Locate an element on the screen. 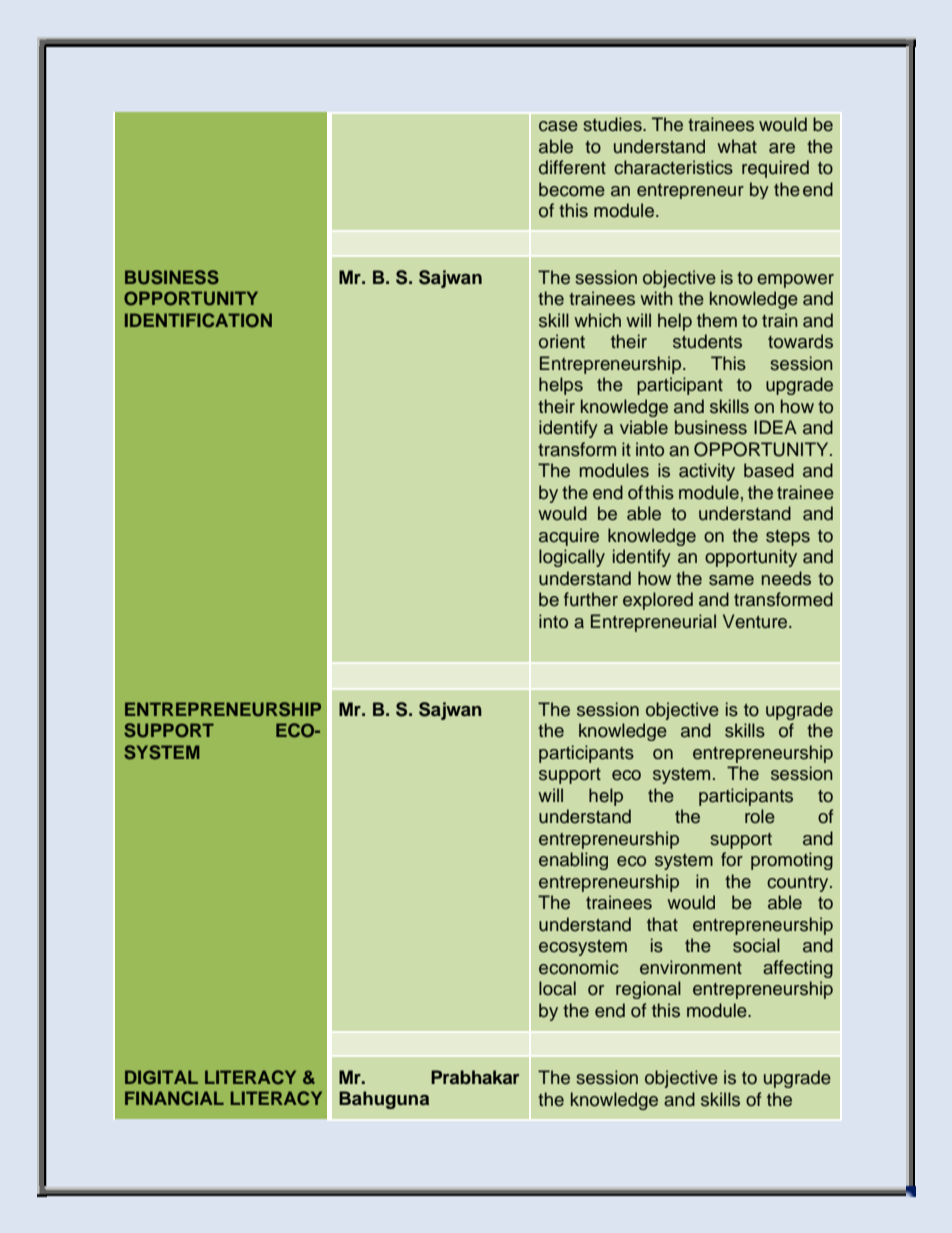  role is located at coordinates (760, 816).
